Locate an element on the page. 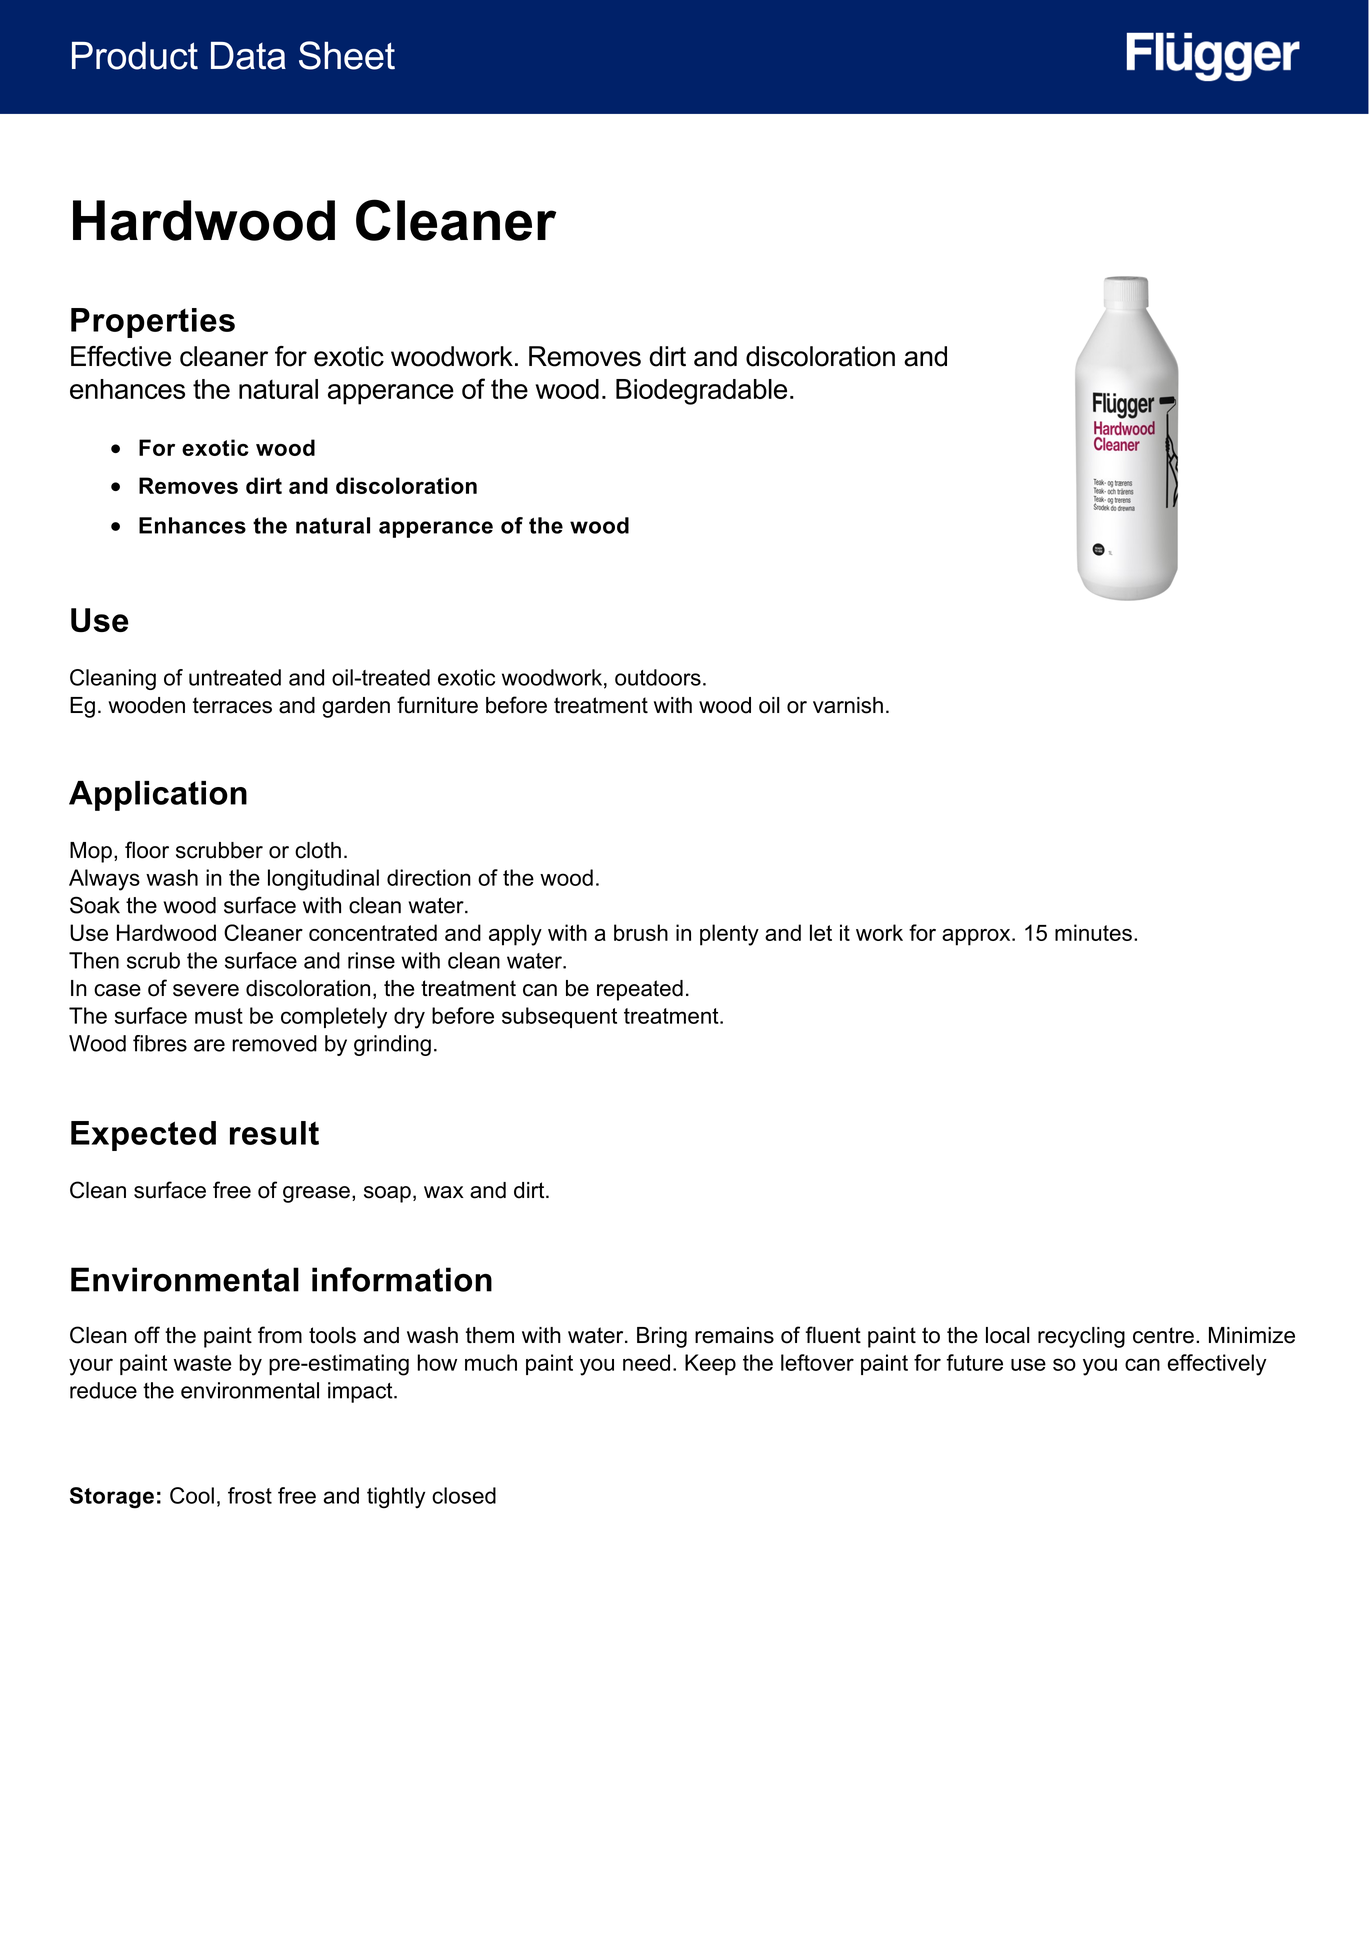  must is located at coordinates (219, 1016).
